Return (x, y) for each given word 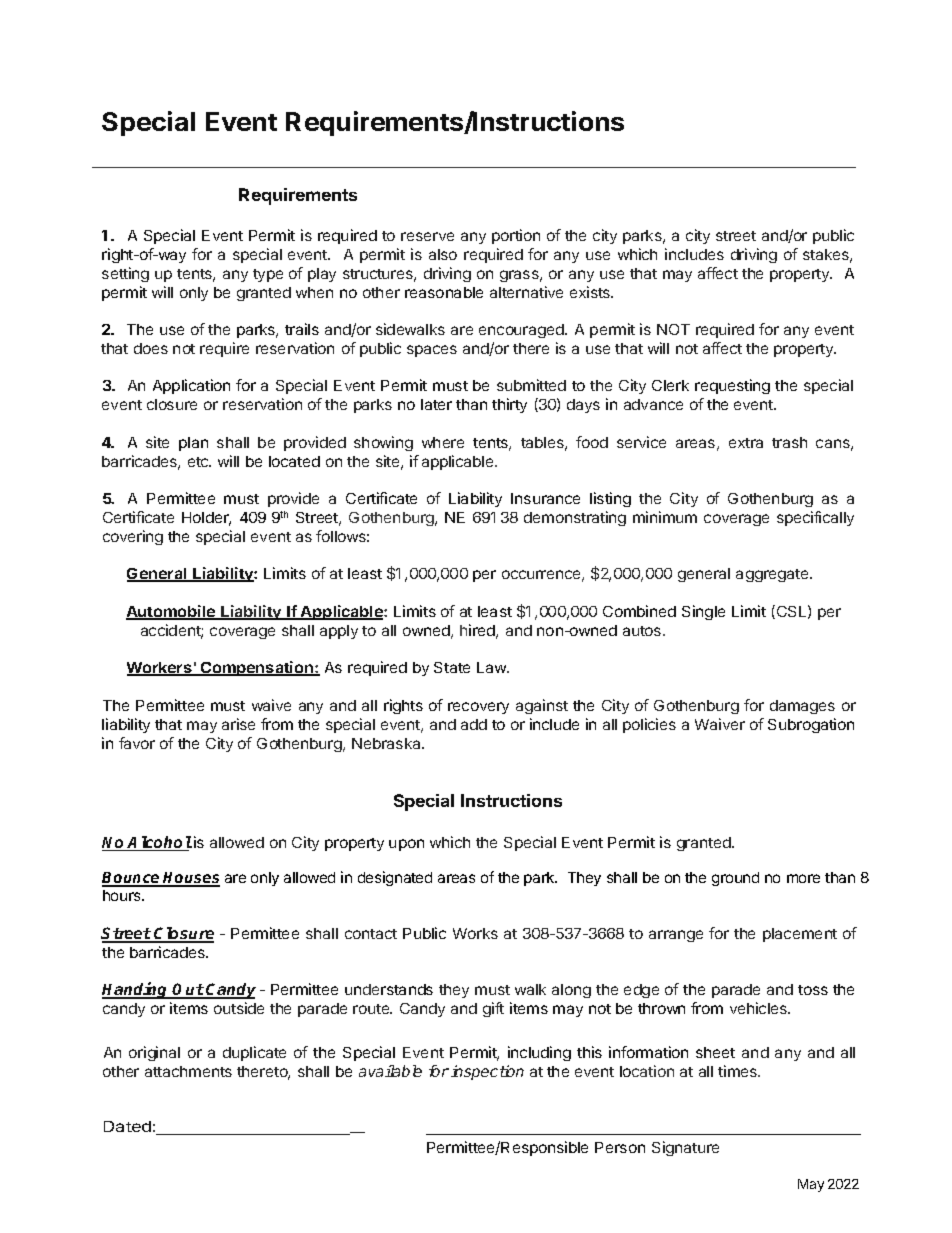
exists (591, 292)
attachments (188, 1071)
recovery (478, 708)
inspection (487, 1072)
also (443, 254)
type (268, 275)
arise (238, 724)
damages (802, 707)
